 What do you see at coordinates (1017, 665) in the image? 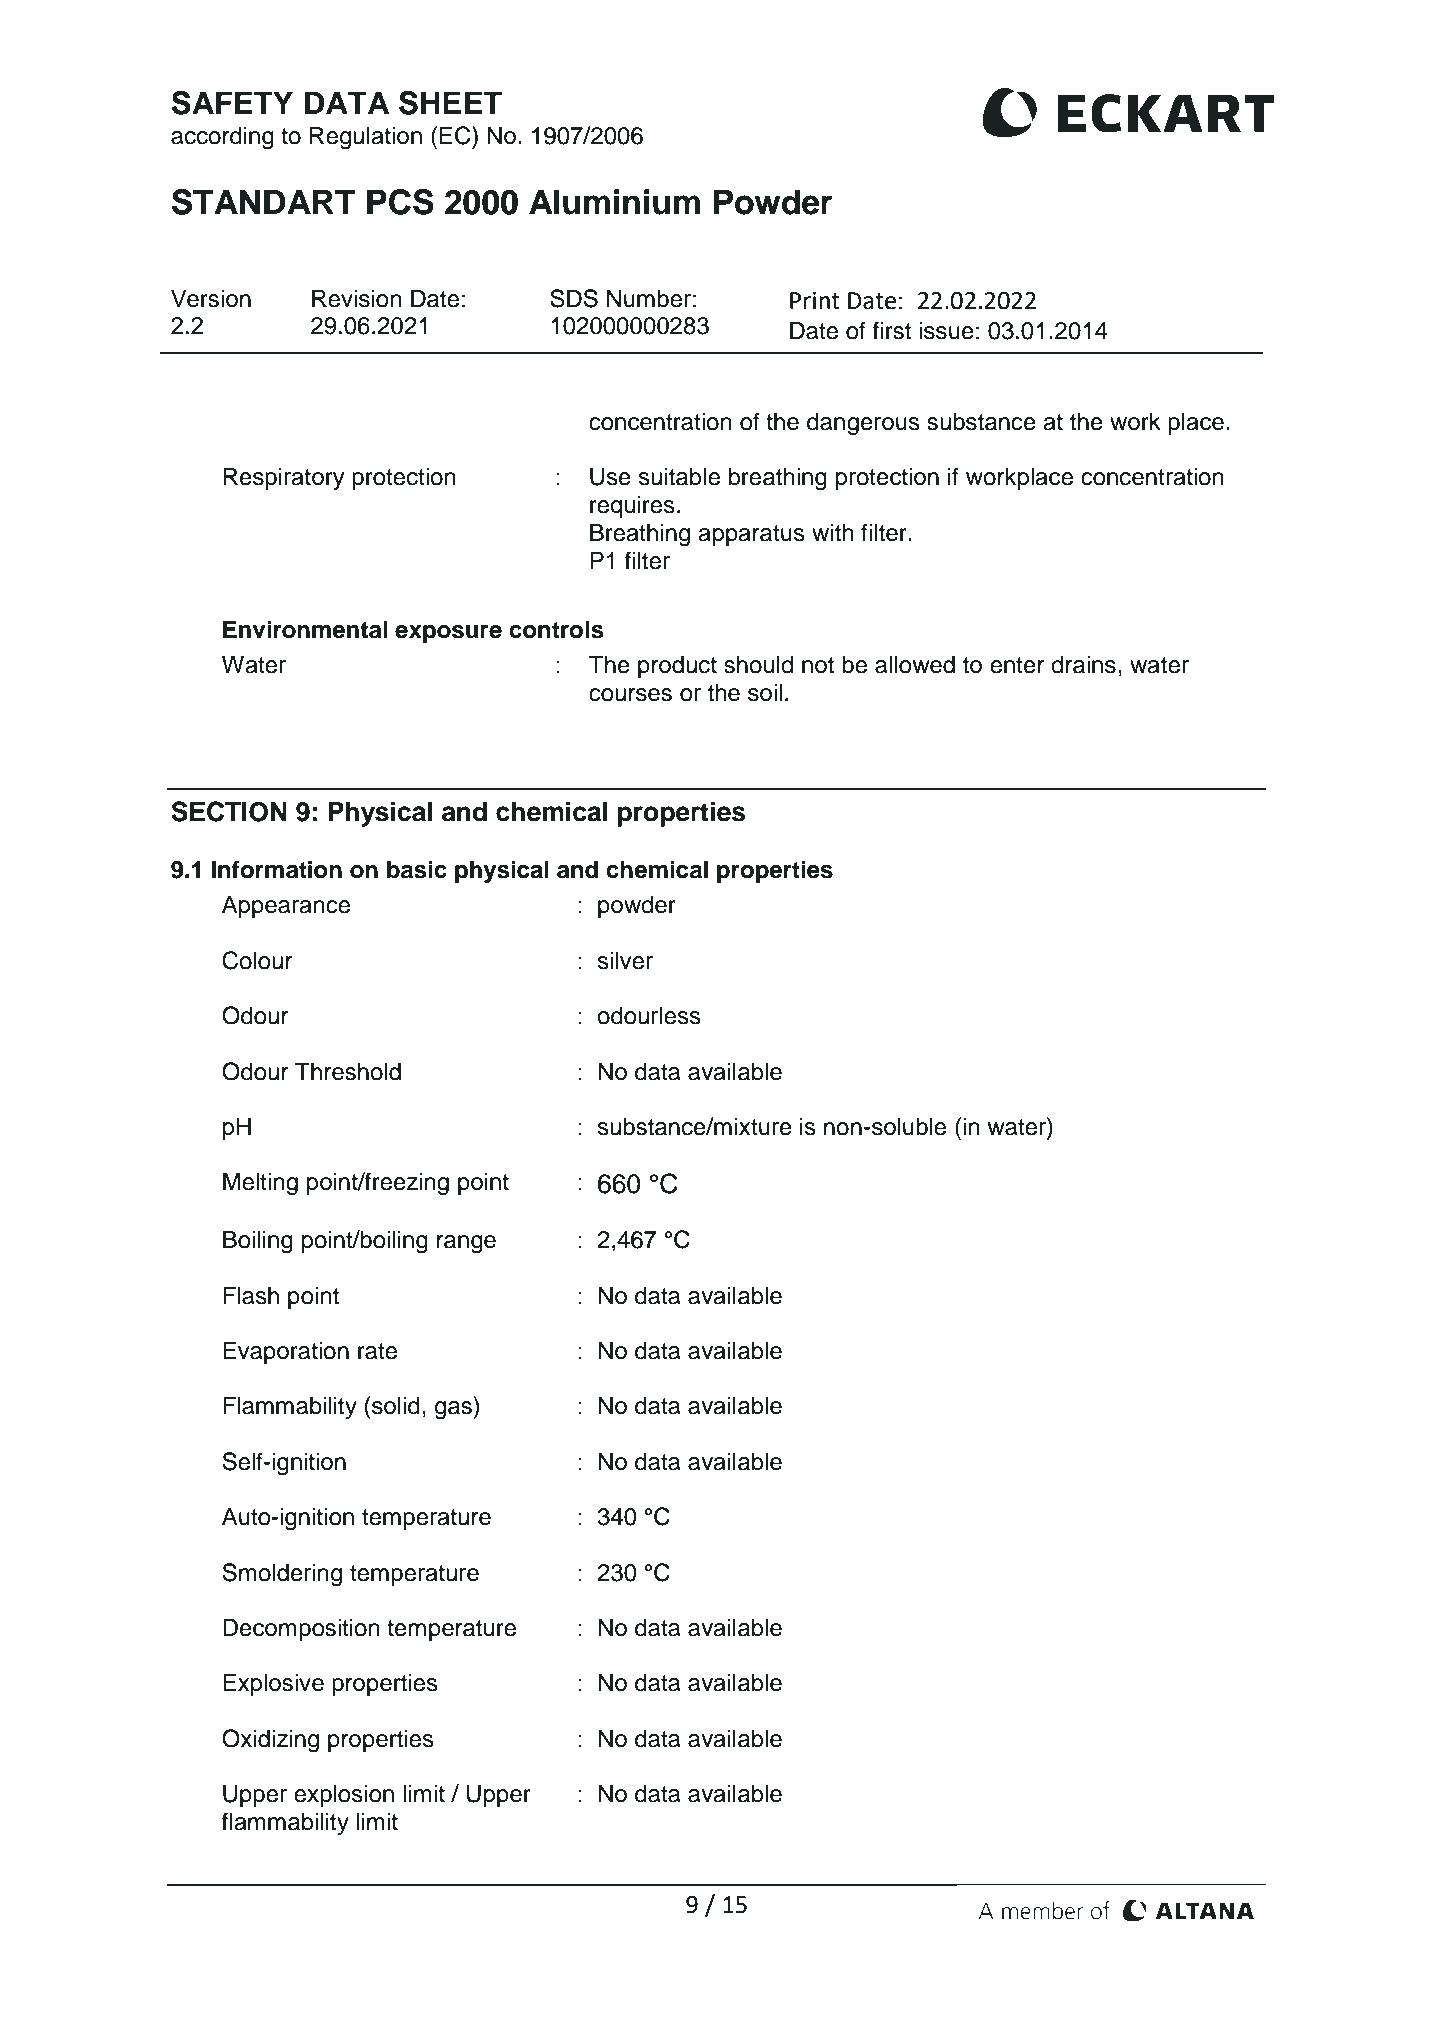
I see `enter` at bounding box center [1017, 665].
